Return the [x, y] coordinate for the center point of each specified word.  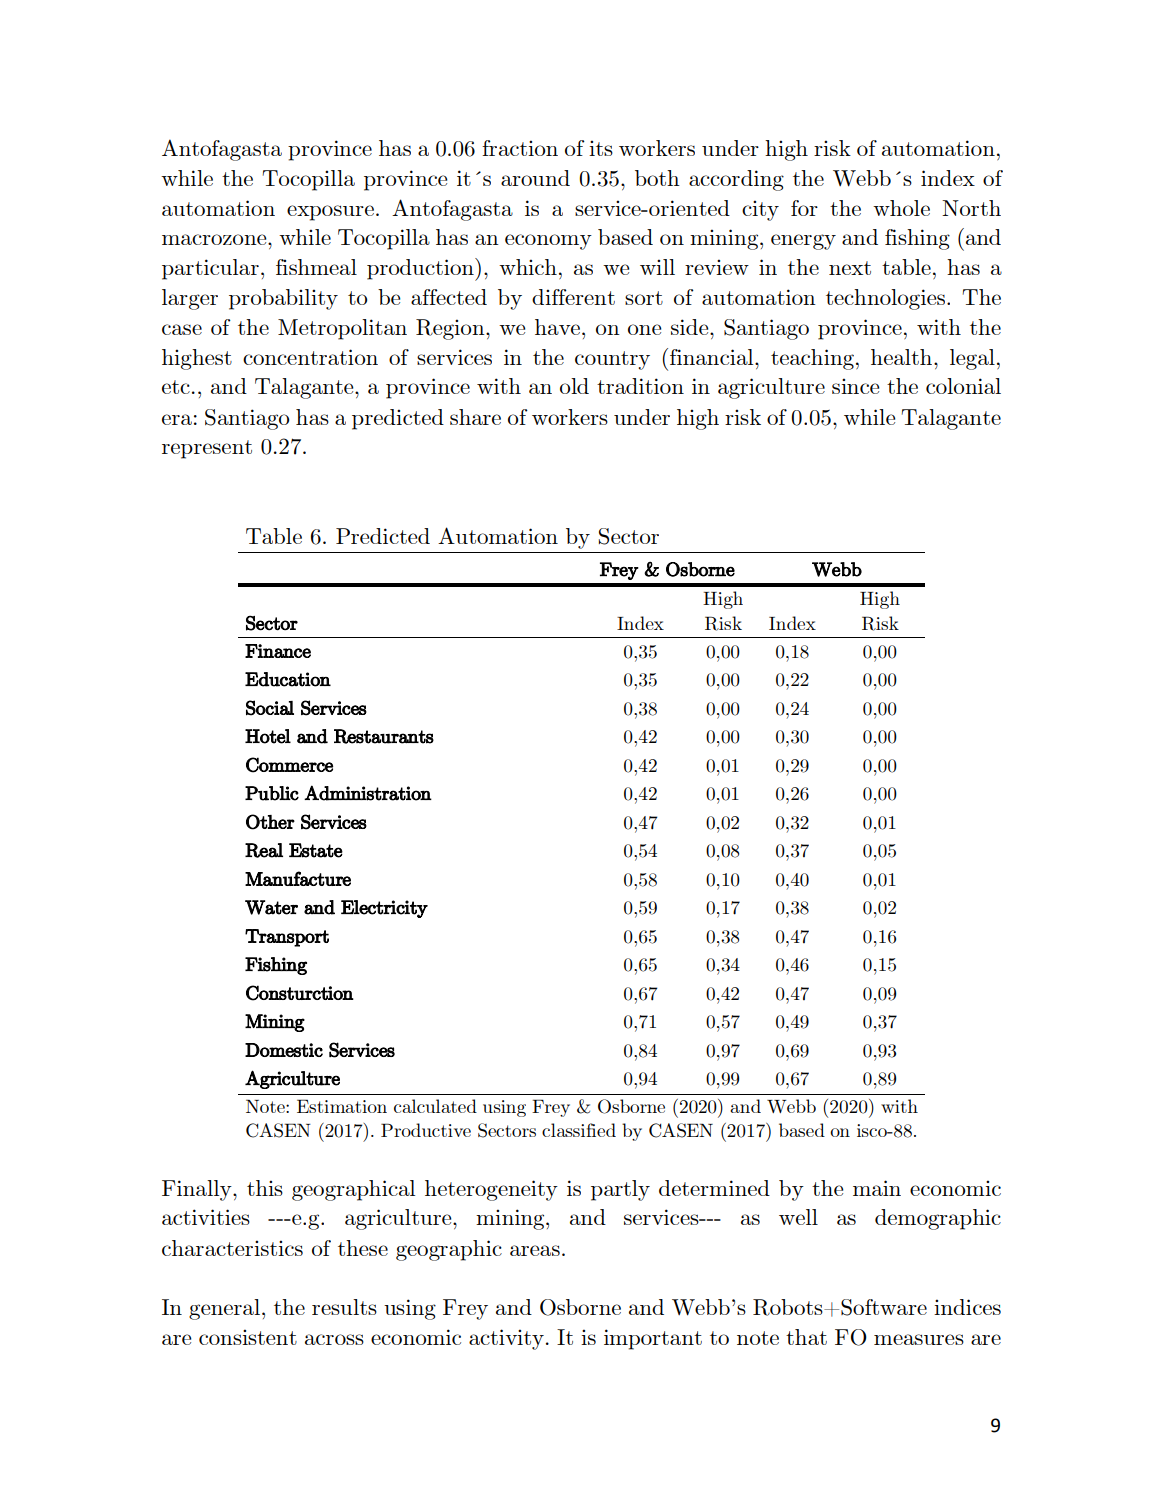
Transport [287, 938]
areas [535, 1250]
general [224, 1309]
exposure [330, 213]
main [877, 1188]
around [535, 178]
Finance [278, 651]
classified [579, 1130]
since [855, 386]
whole [901, 208]
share [475, 417]
